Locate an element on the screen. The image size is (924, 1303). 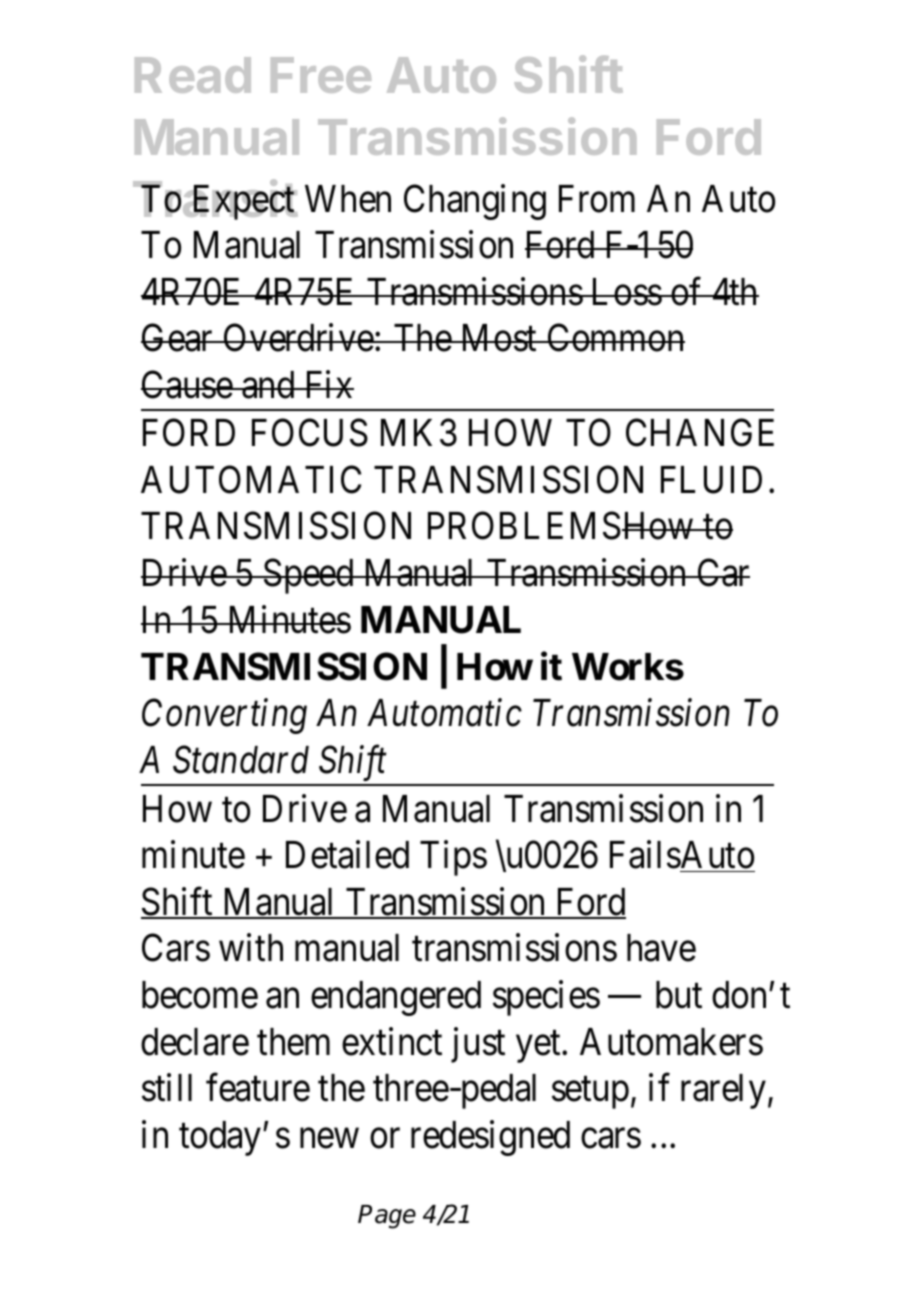
FLUID is located at coordinates (711, 480).
